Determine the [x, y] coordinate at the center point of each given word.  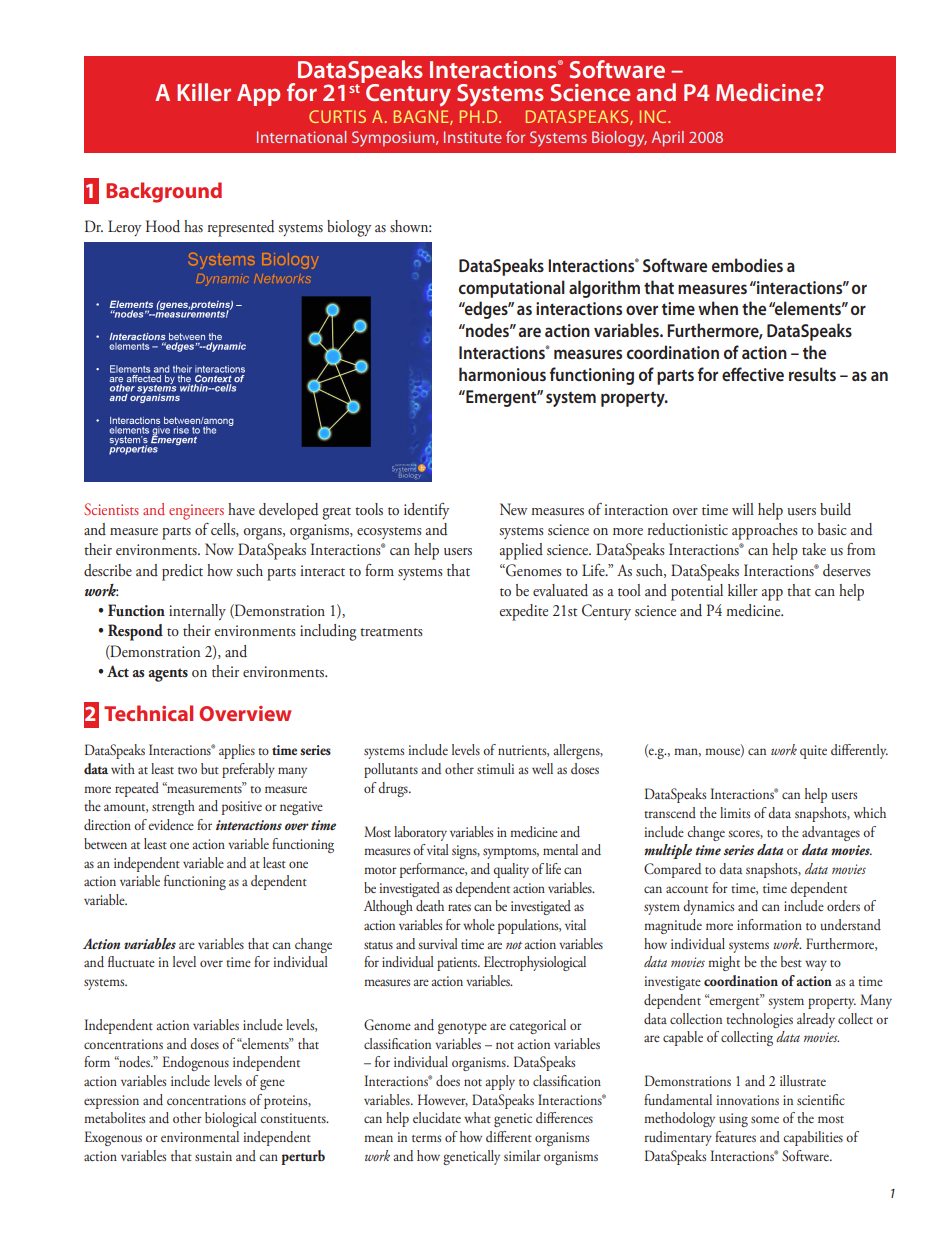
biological [231, 1119]
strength [173, 807]
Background [164, 192]
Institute [473, 137]
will [743, 509]
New [513, 509]
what [477, 1117]
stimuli [495, 768]
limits [735, 812]
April [668, 139]
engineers [196, 512]
